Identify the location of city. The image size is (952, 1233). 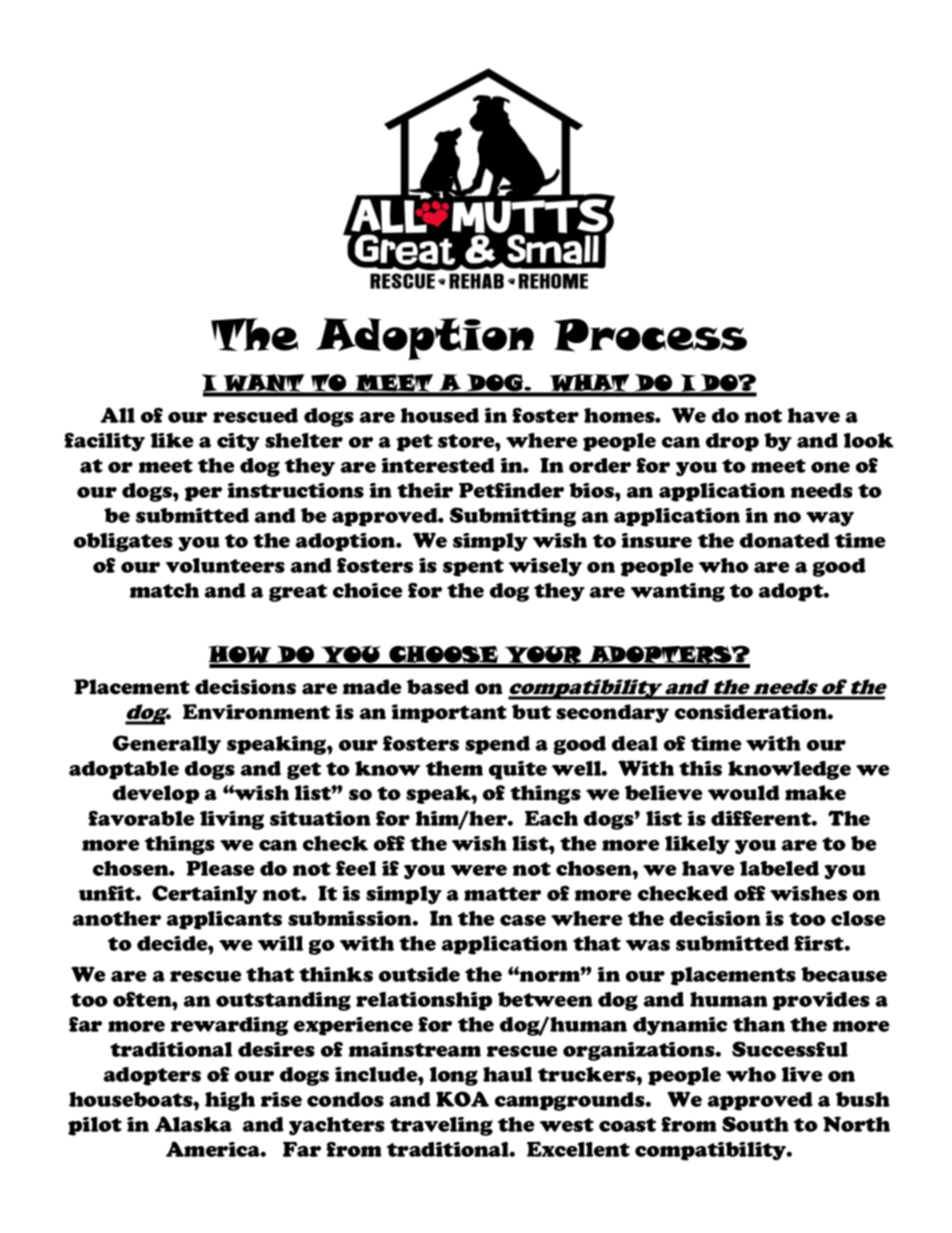
(238, 442).
